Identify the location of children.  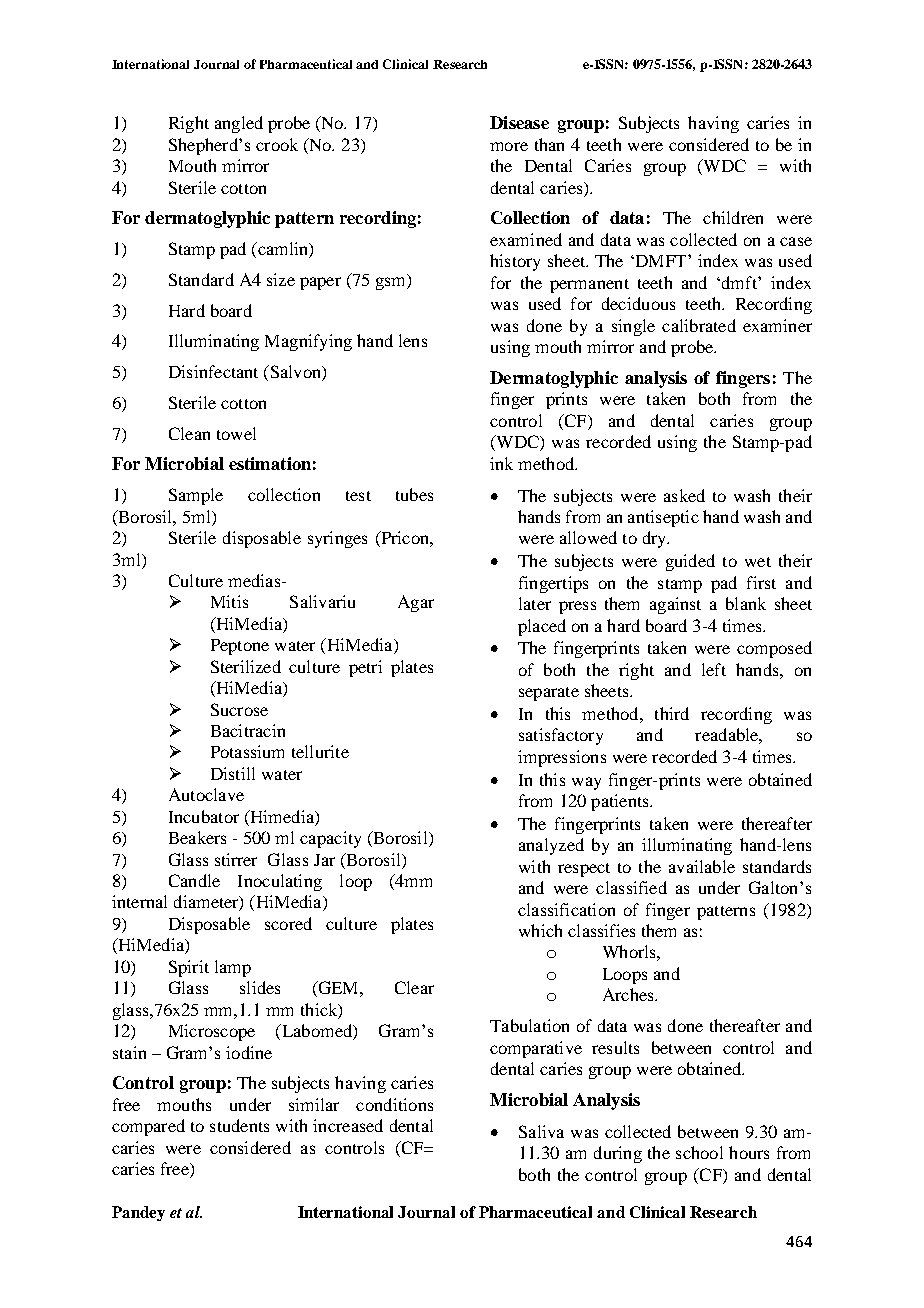
(733, 217).
